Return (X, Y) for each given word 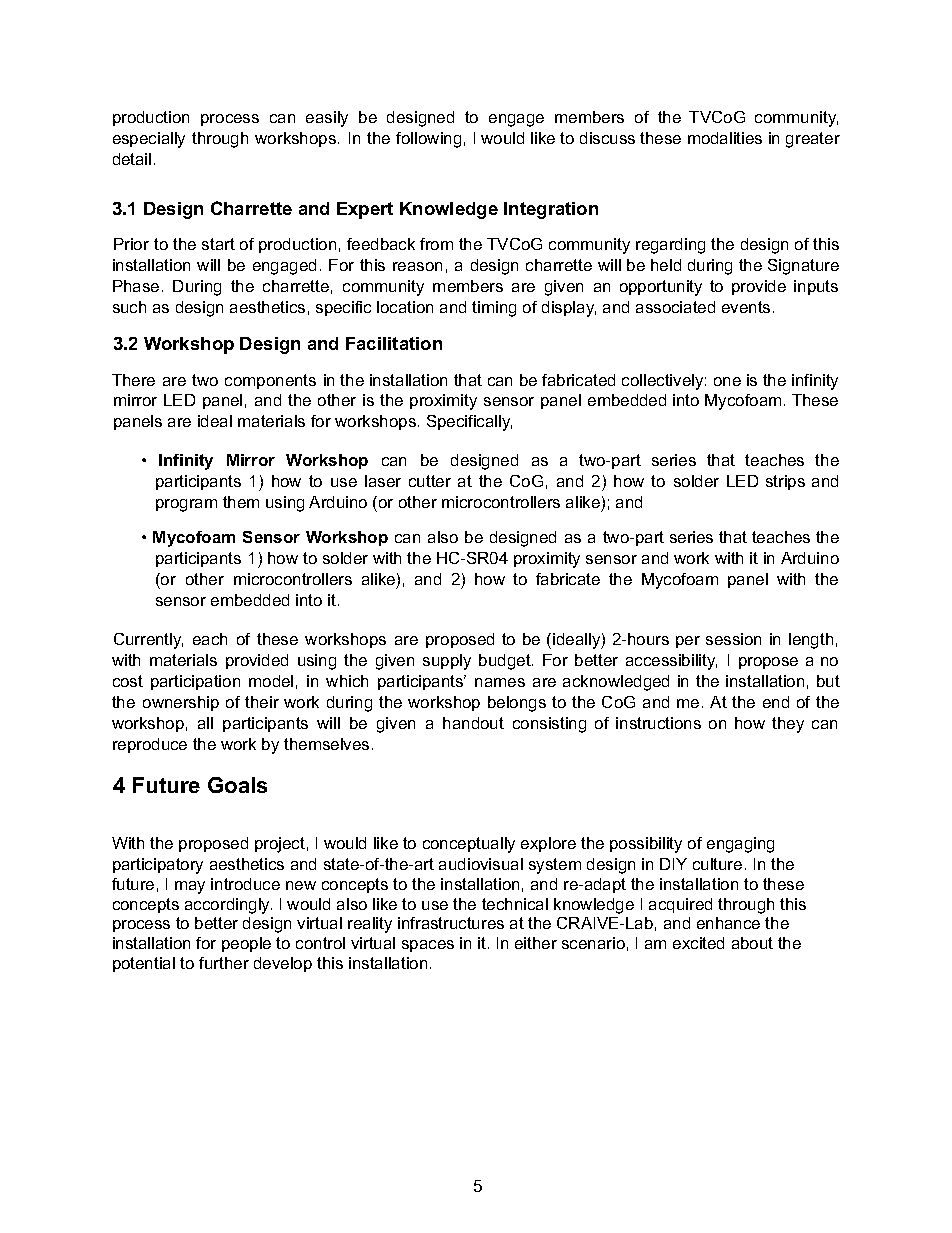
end (776, 702)
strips (785, 482)
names (500, 682)
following (428, 140)
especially (149, 140)
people (246, 944)
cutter (430, 481)
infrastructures (451, 923)
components (270, 381)
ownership (181, 703)
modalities (725, 138)
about (752, 943)
